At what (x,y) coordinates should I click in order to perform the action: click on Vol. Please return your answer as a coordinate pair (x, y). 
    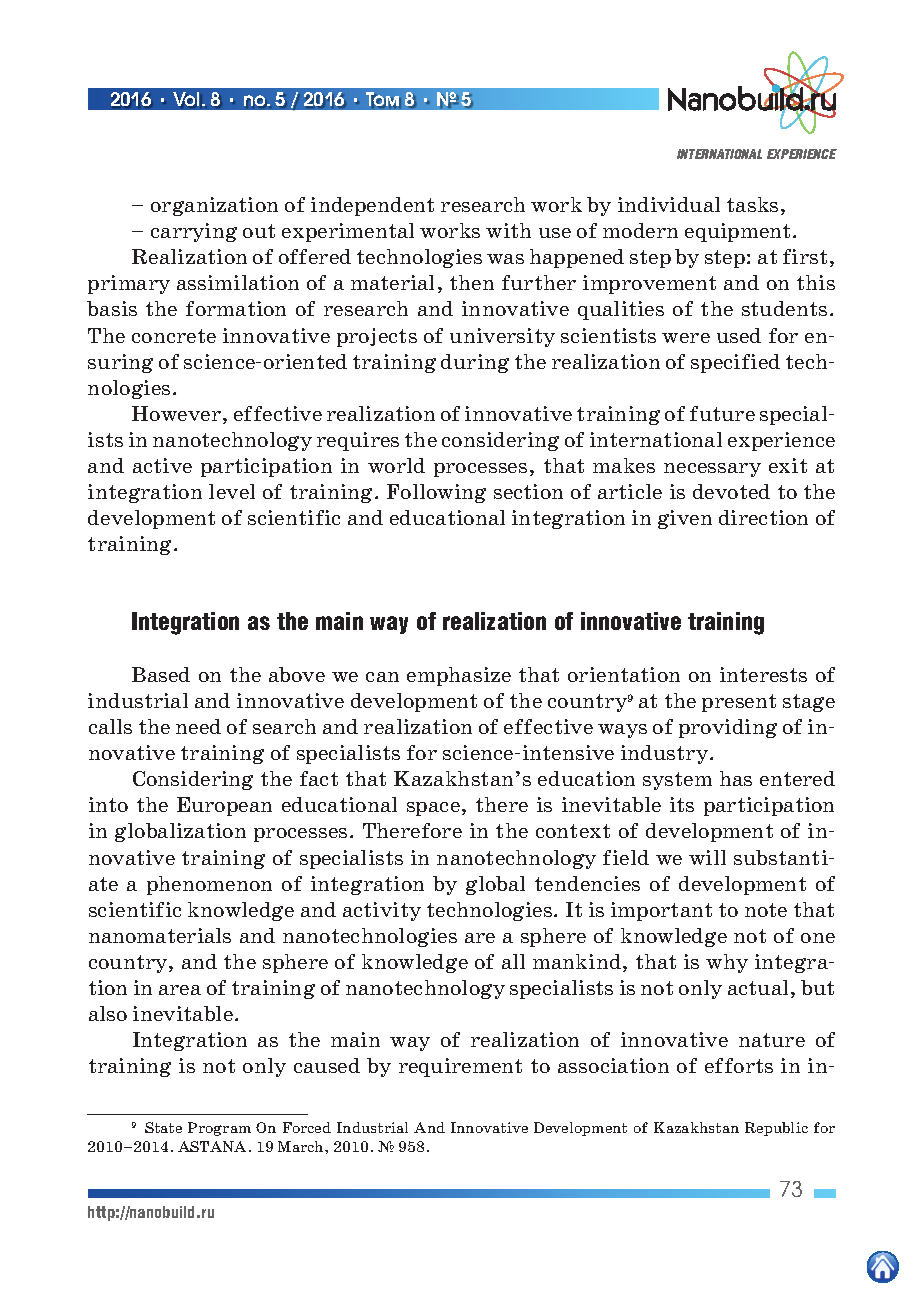
    Looking at the image, I should click on (188, 99).
